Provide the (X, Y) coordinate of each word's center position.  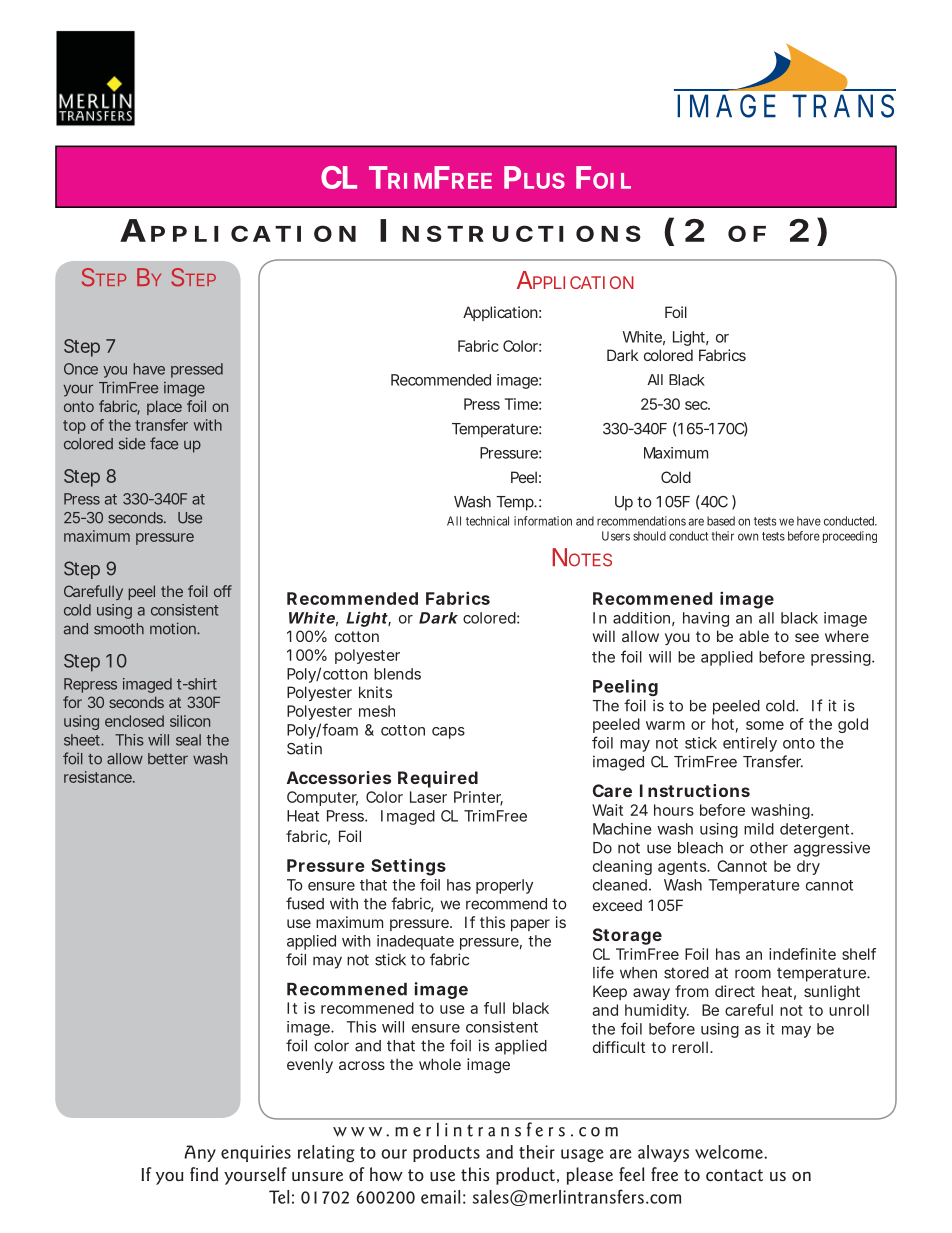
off (223, 591)
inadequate (415, 942)
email (440, 1197)
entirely (750, 744)
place (164, 407)
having (706, 619)
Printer (478, 798)
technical (487, 521)
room (753, 974)
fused (305, 903)
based (721, 521)
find (204, 1174)
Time (521, 404)
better (168, 759)
